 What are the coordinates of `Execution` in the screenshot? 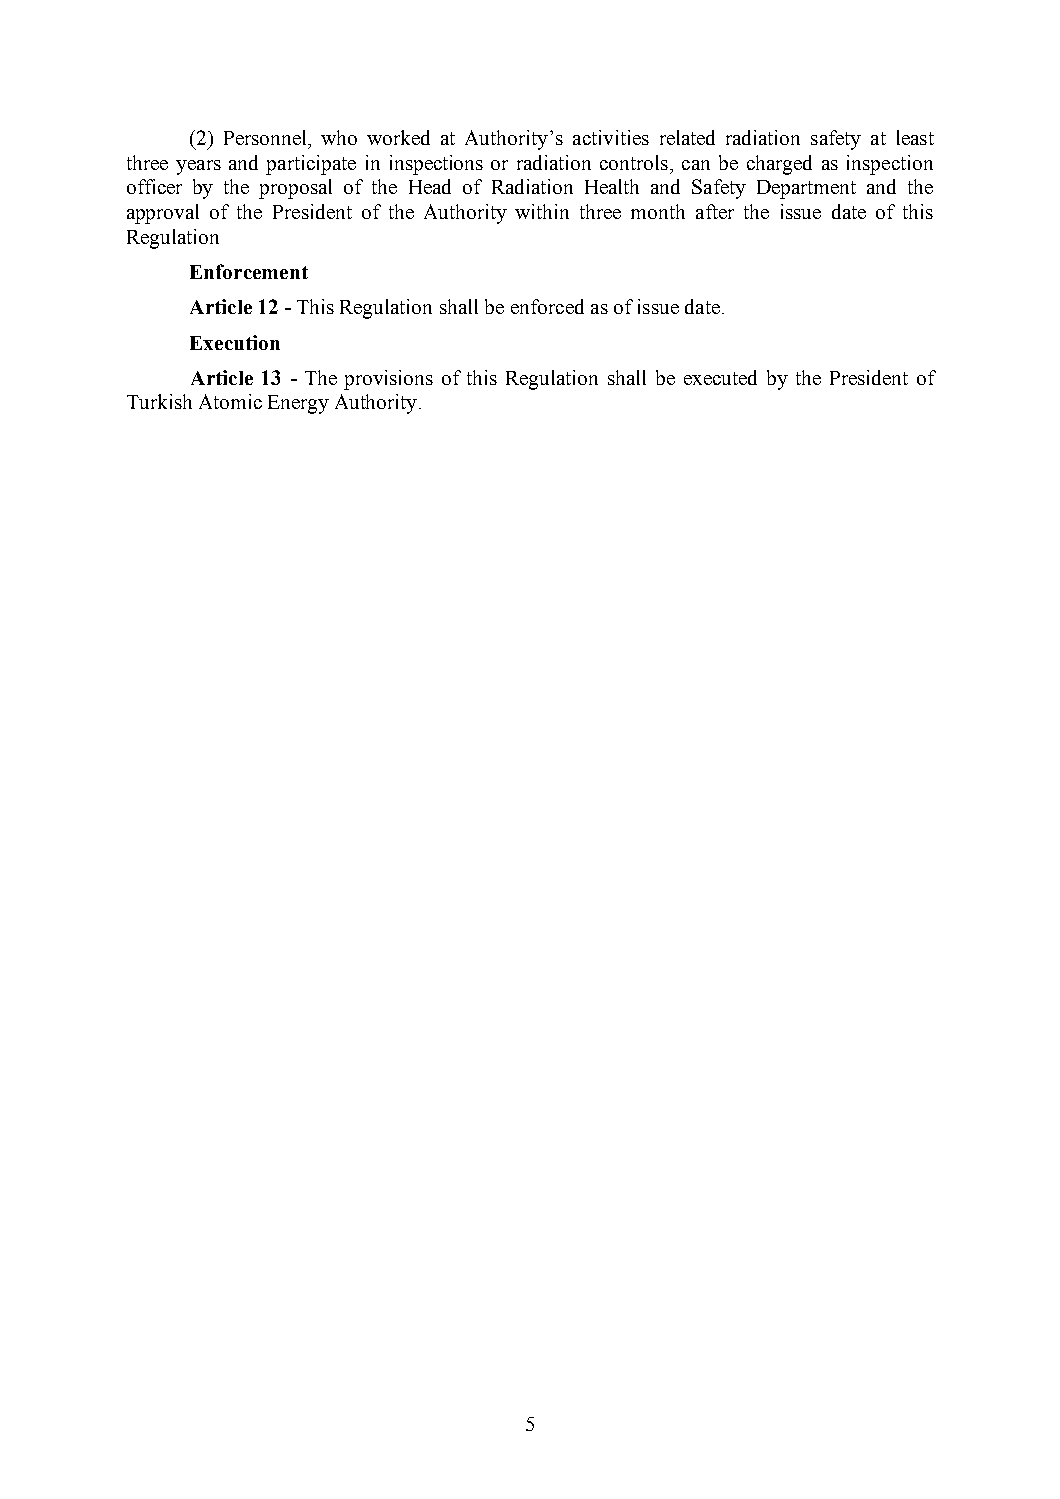 It's located at (235, 342).
